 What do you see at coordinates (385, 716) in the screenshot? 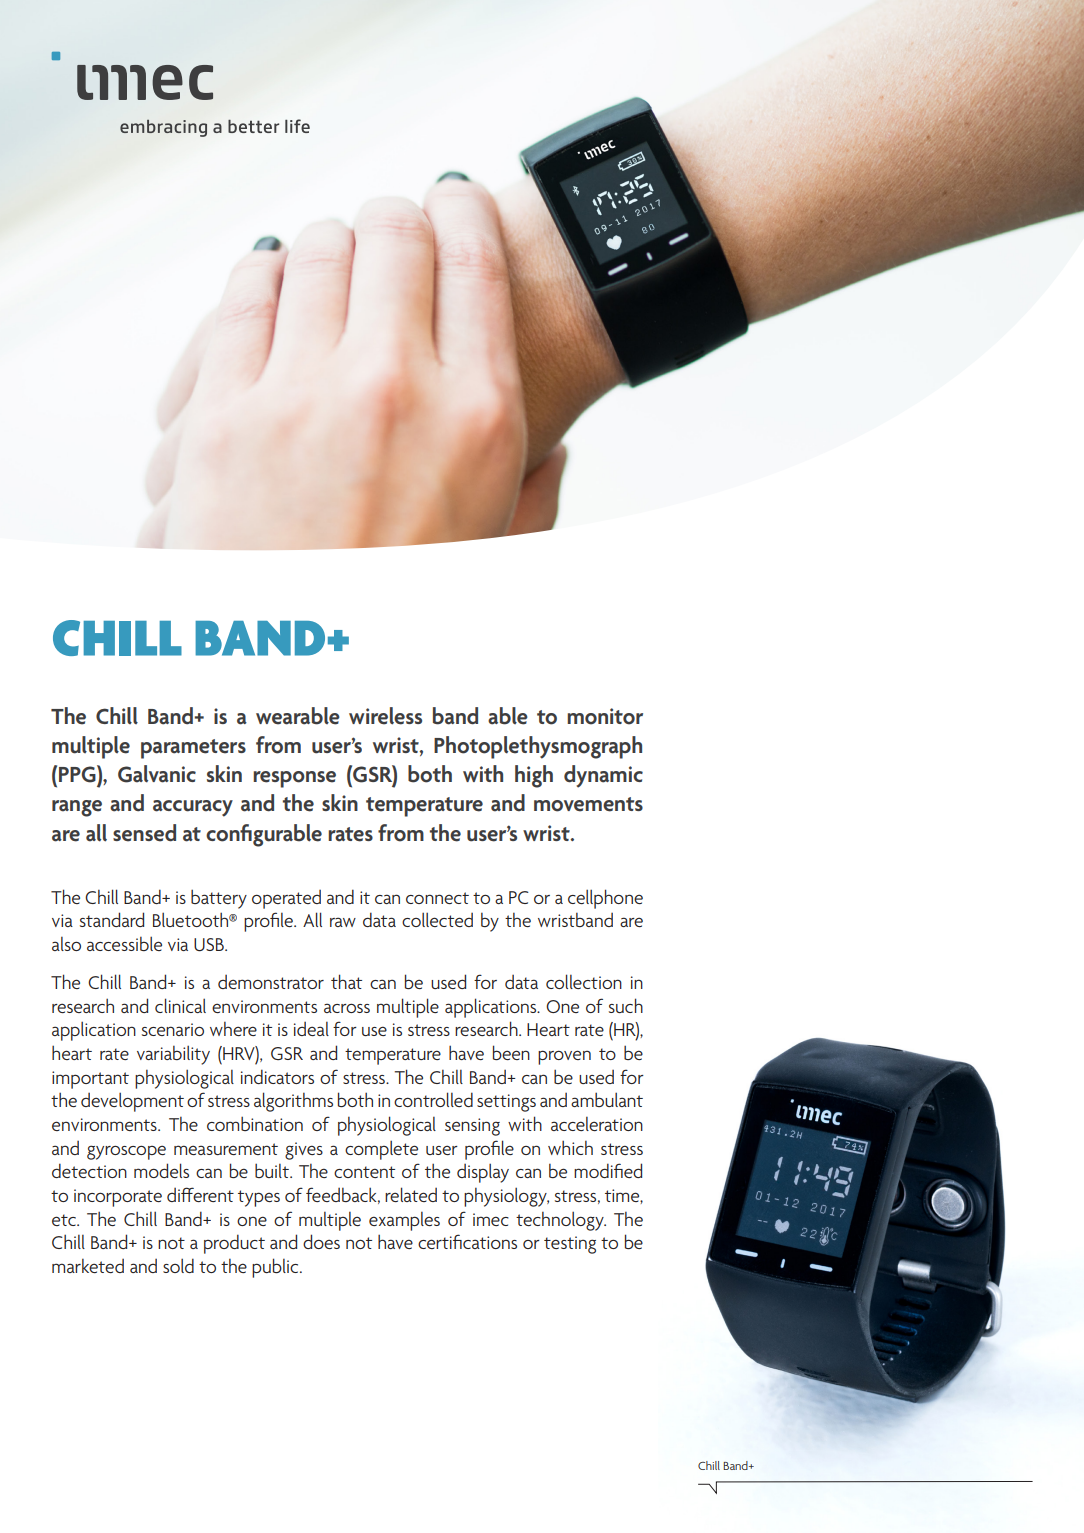
I see `wireless` at bounding box center [385, 716].
